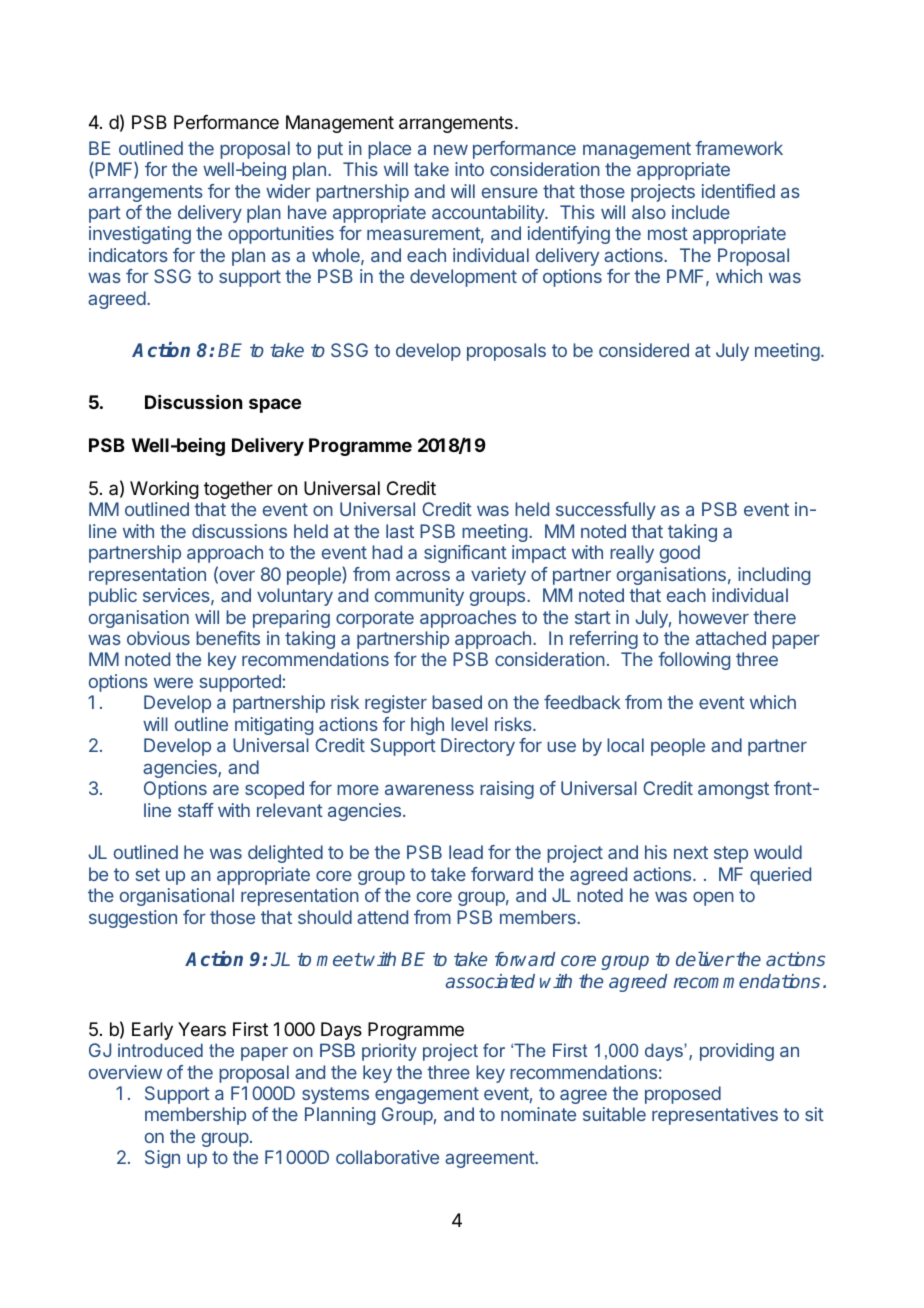 Image resolution: width=924 pixels, height=1308 pixels. What do you see at coordinates (275, 405) in the document?
I see `space` at bounding box center [275, 405].
